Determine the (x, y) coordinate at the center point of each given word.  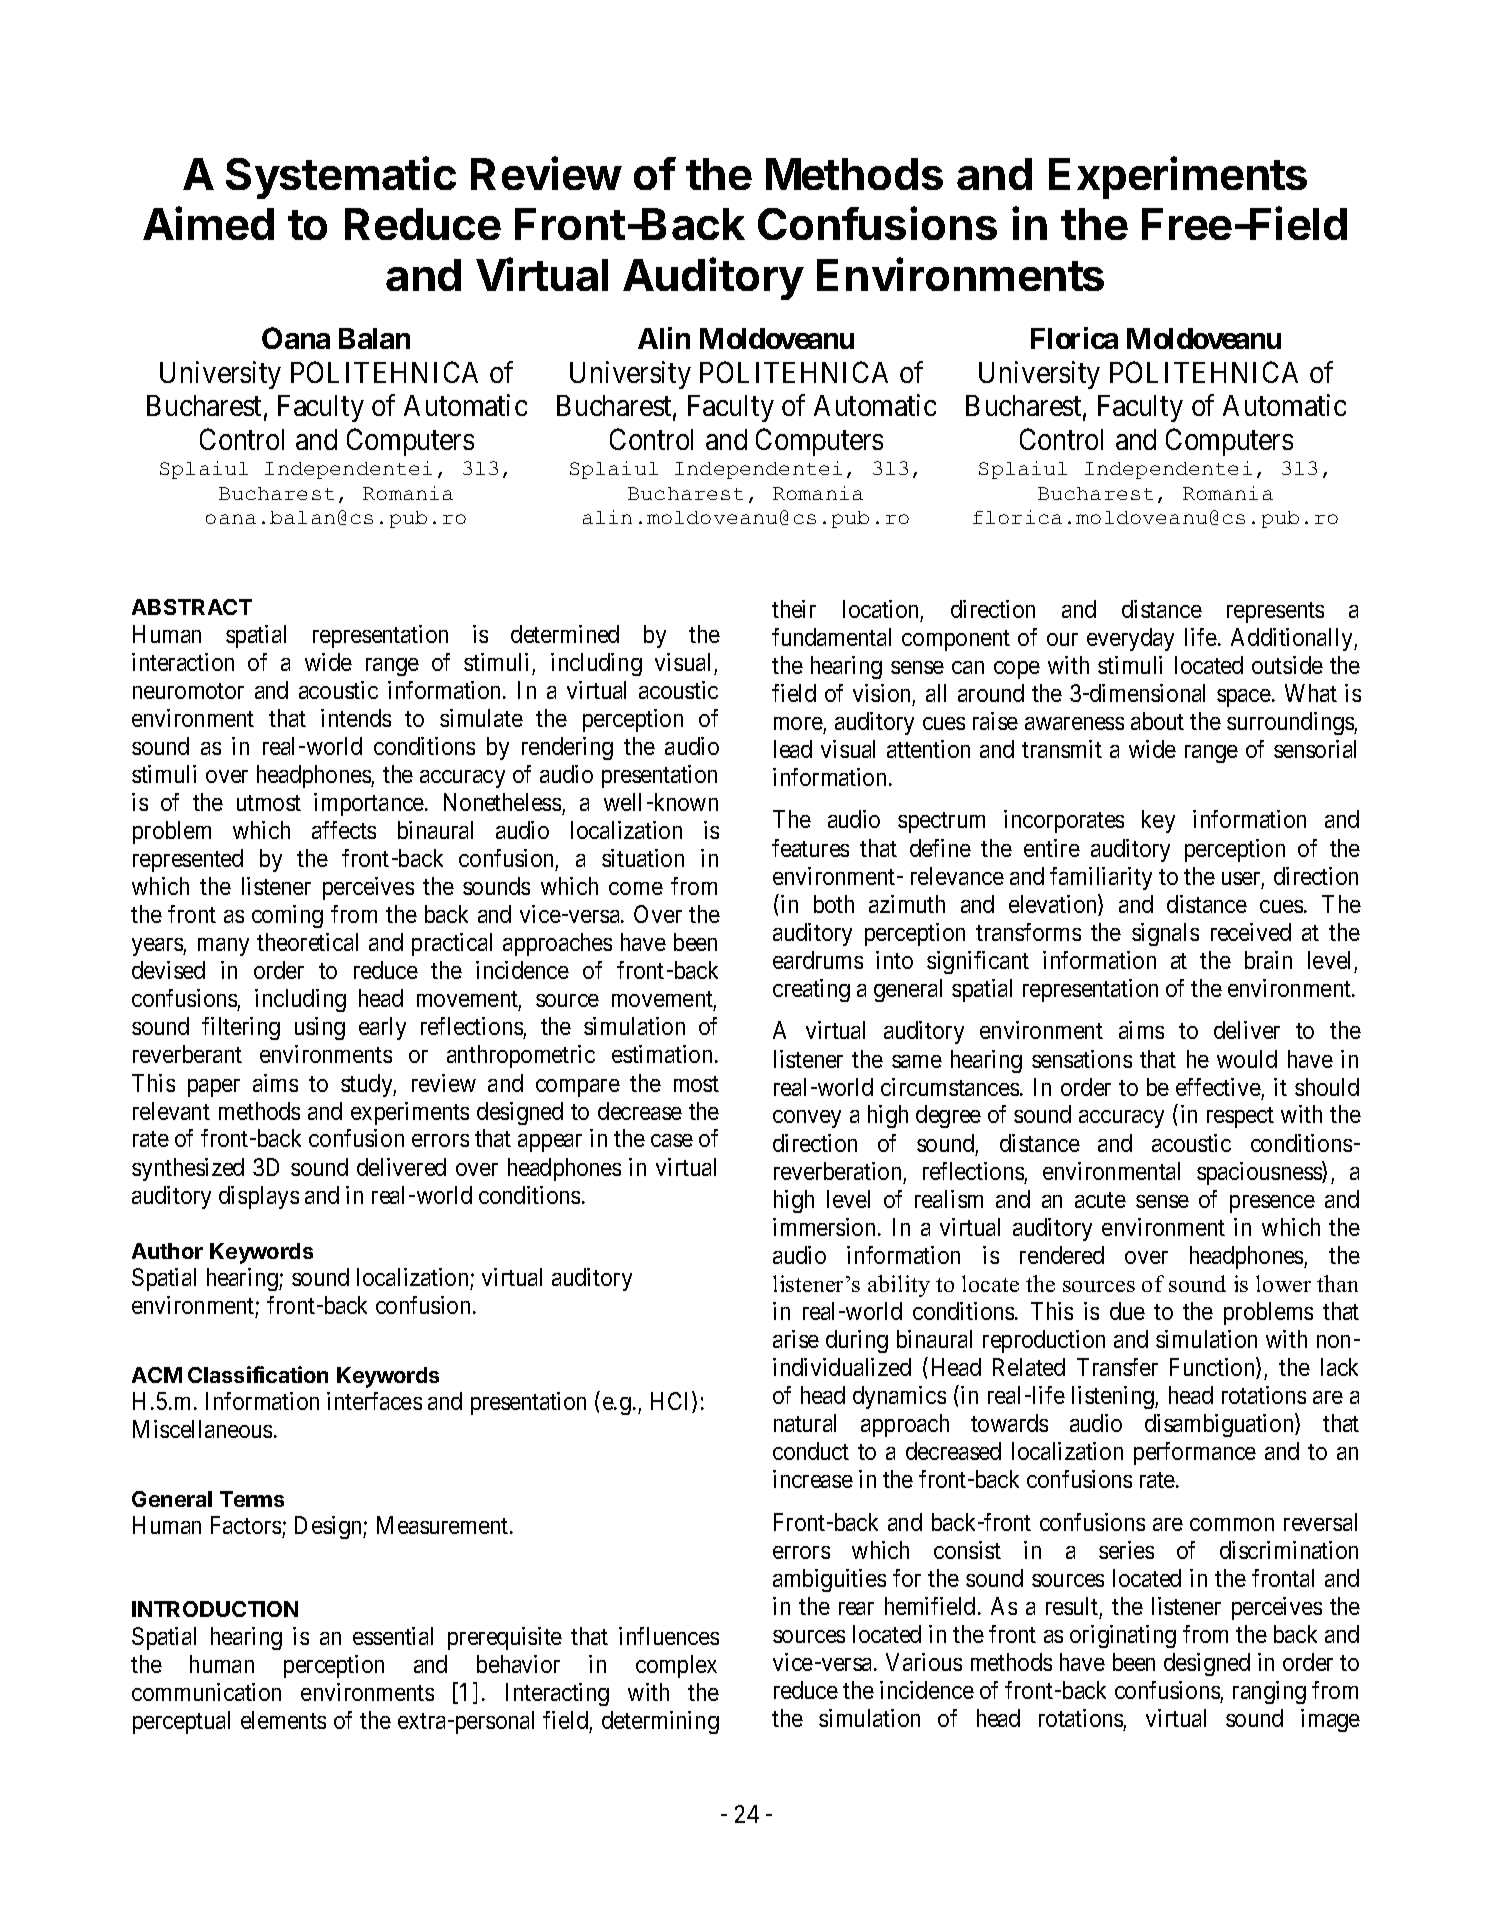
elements (283, 1720)
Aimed (208, 223)
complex (676, 1666)
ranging (1269, 1692)
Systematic (341, 177)
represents (1275, 612)
